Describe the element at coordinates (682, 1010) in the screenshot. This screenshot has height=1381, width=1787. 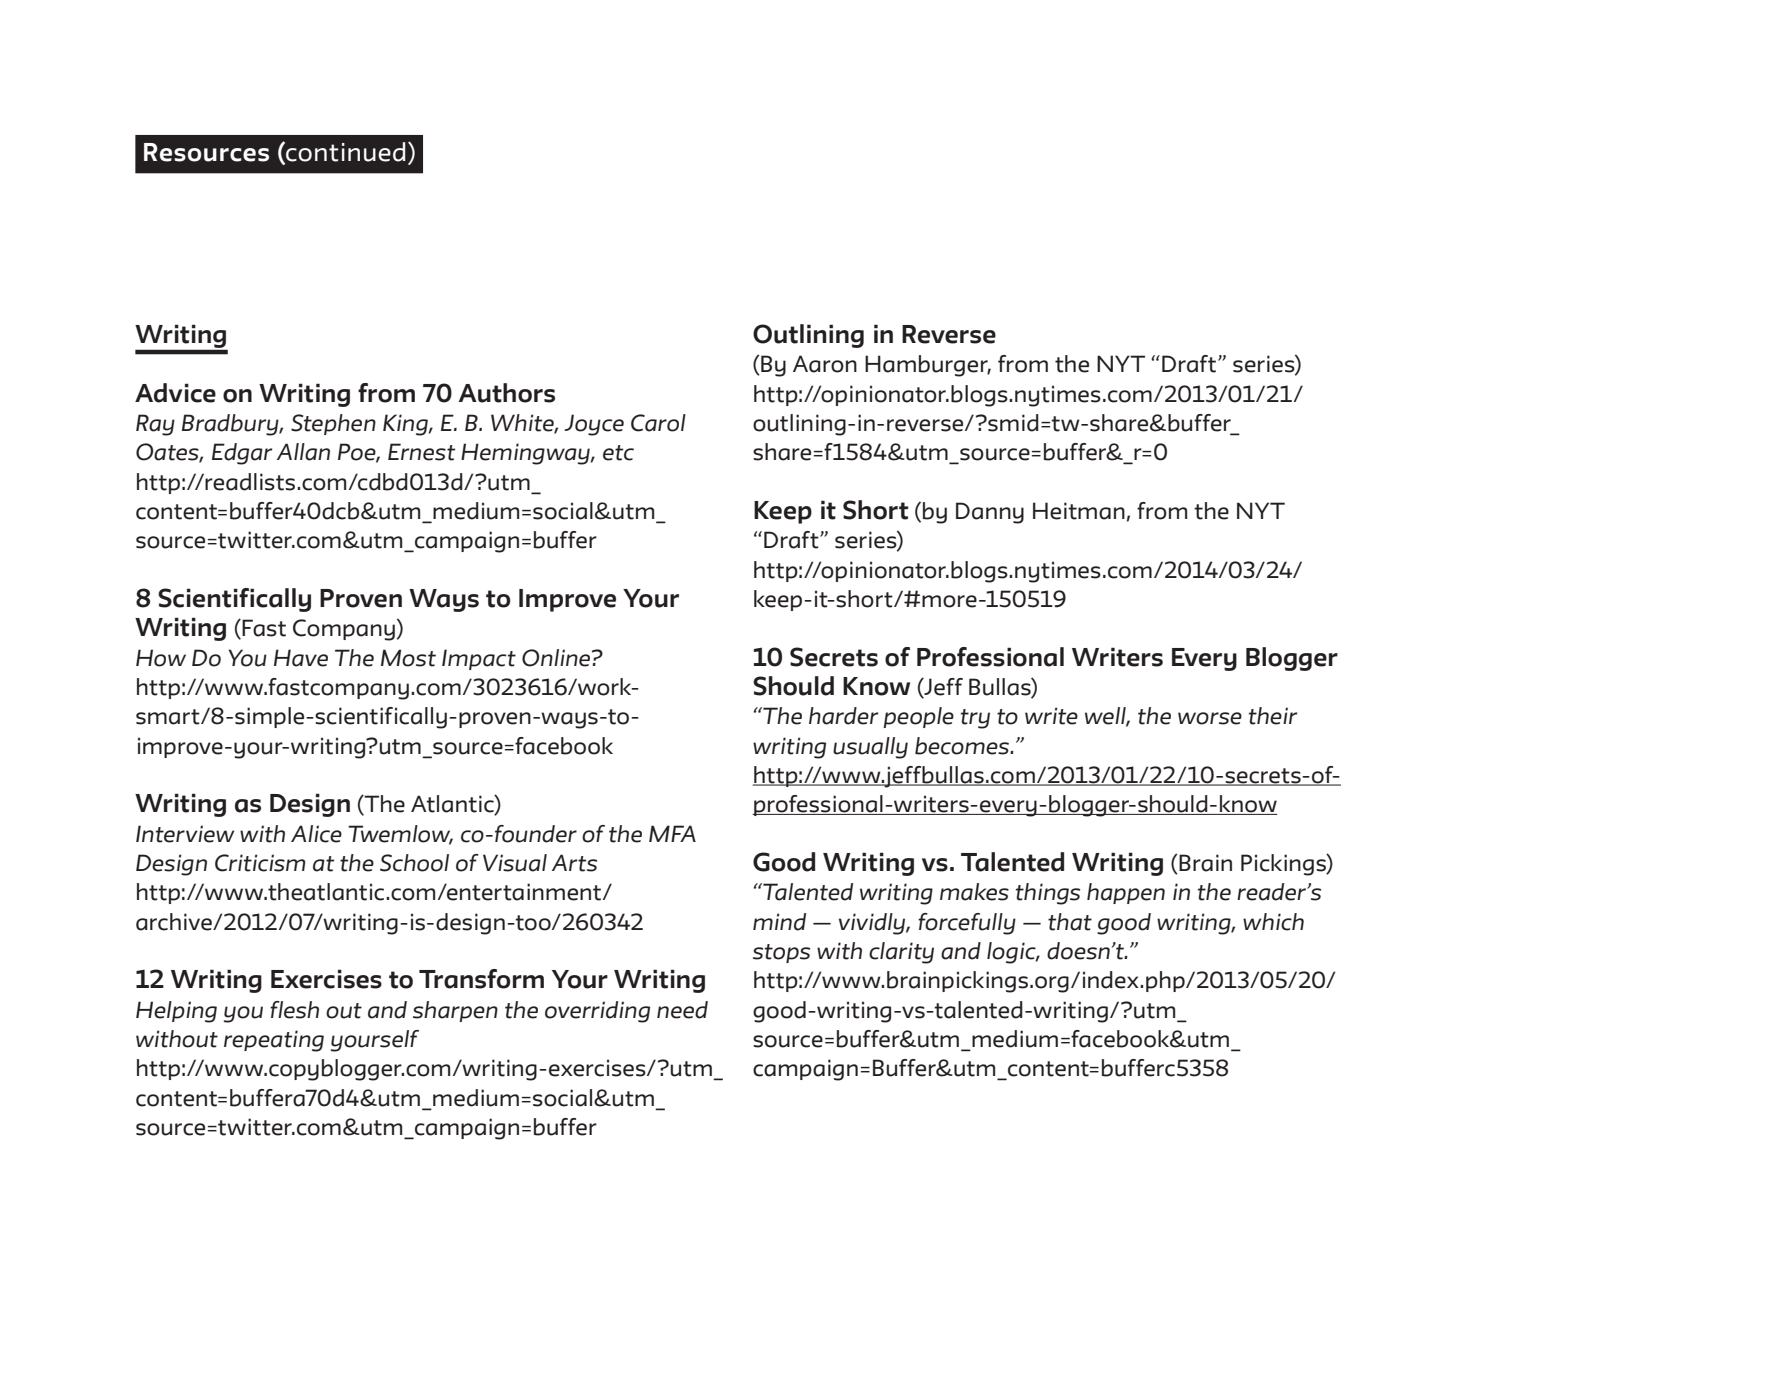
I see `need` at that location.
